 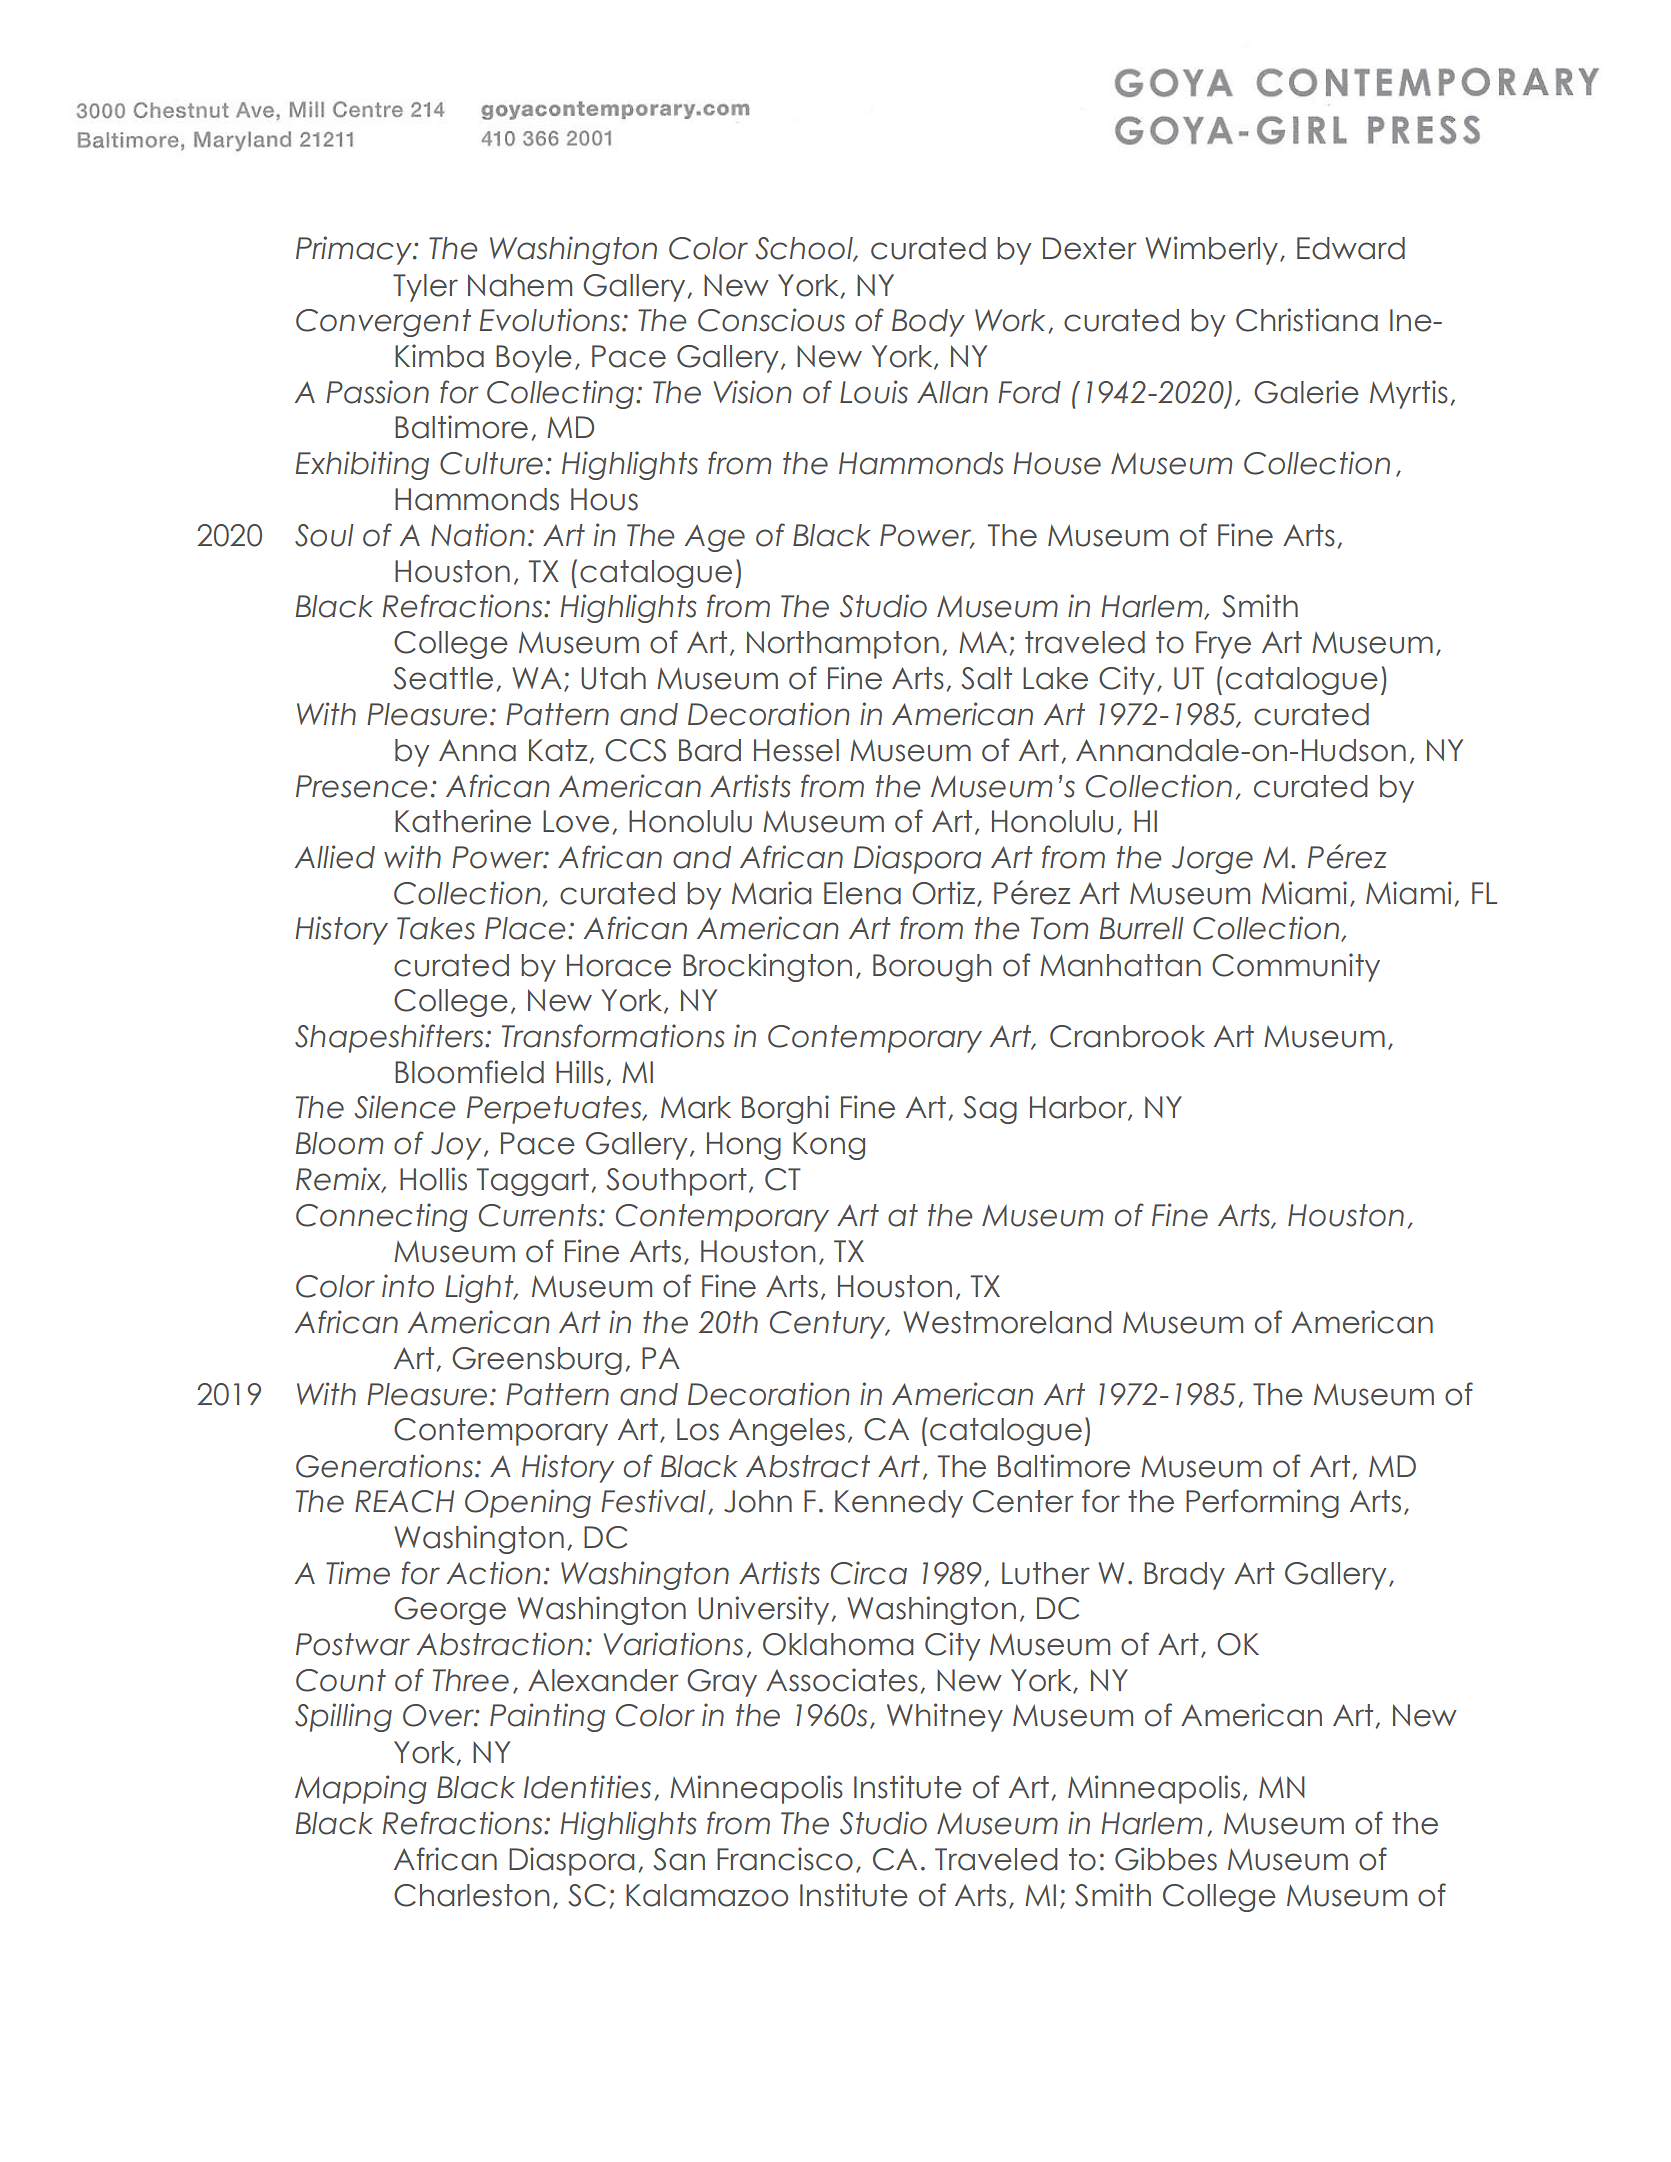 What do you see at coordinates (785, 1859) in the screenshot?
I see `Francisco` at bounding box center [785, 1859].
